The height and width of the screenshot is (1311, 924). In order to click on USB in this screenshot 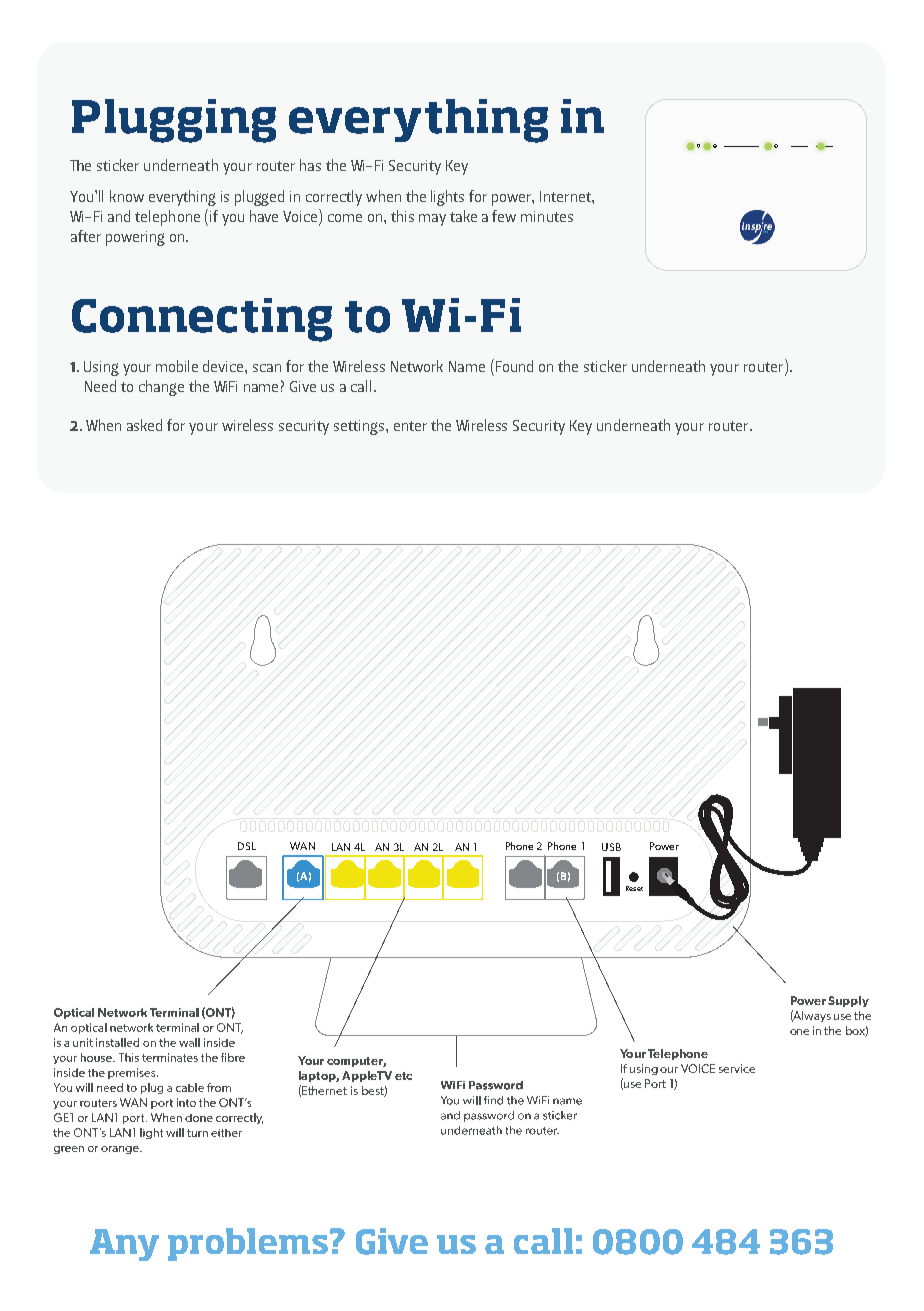, I will do `click(611, 847)`.
